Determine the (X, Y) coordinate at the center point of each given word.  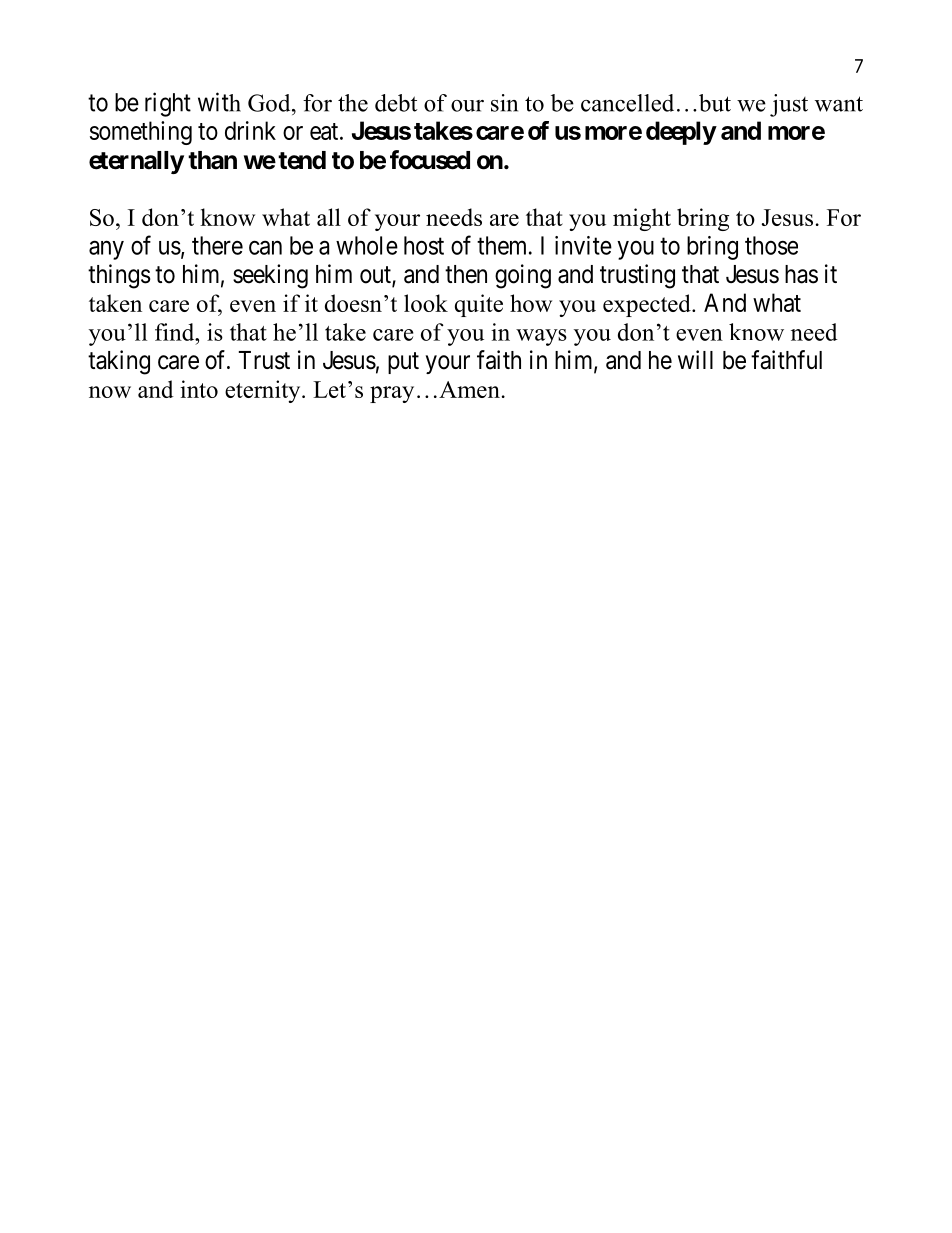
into (199, 389)
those (771, 245)
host (424, 245)
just (789, 105)
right (168, 104)
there (217, 245)
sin (504, 103)
